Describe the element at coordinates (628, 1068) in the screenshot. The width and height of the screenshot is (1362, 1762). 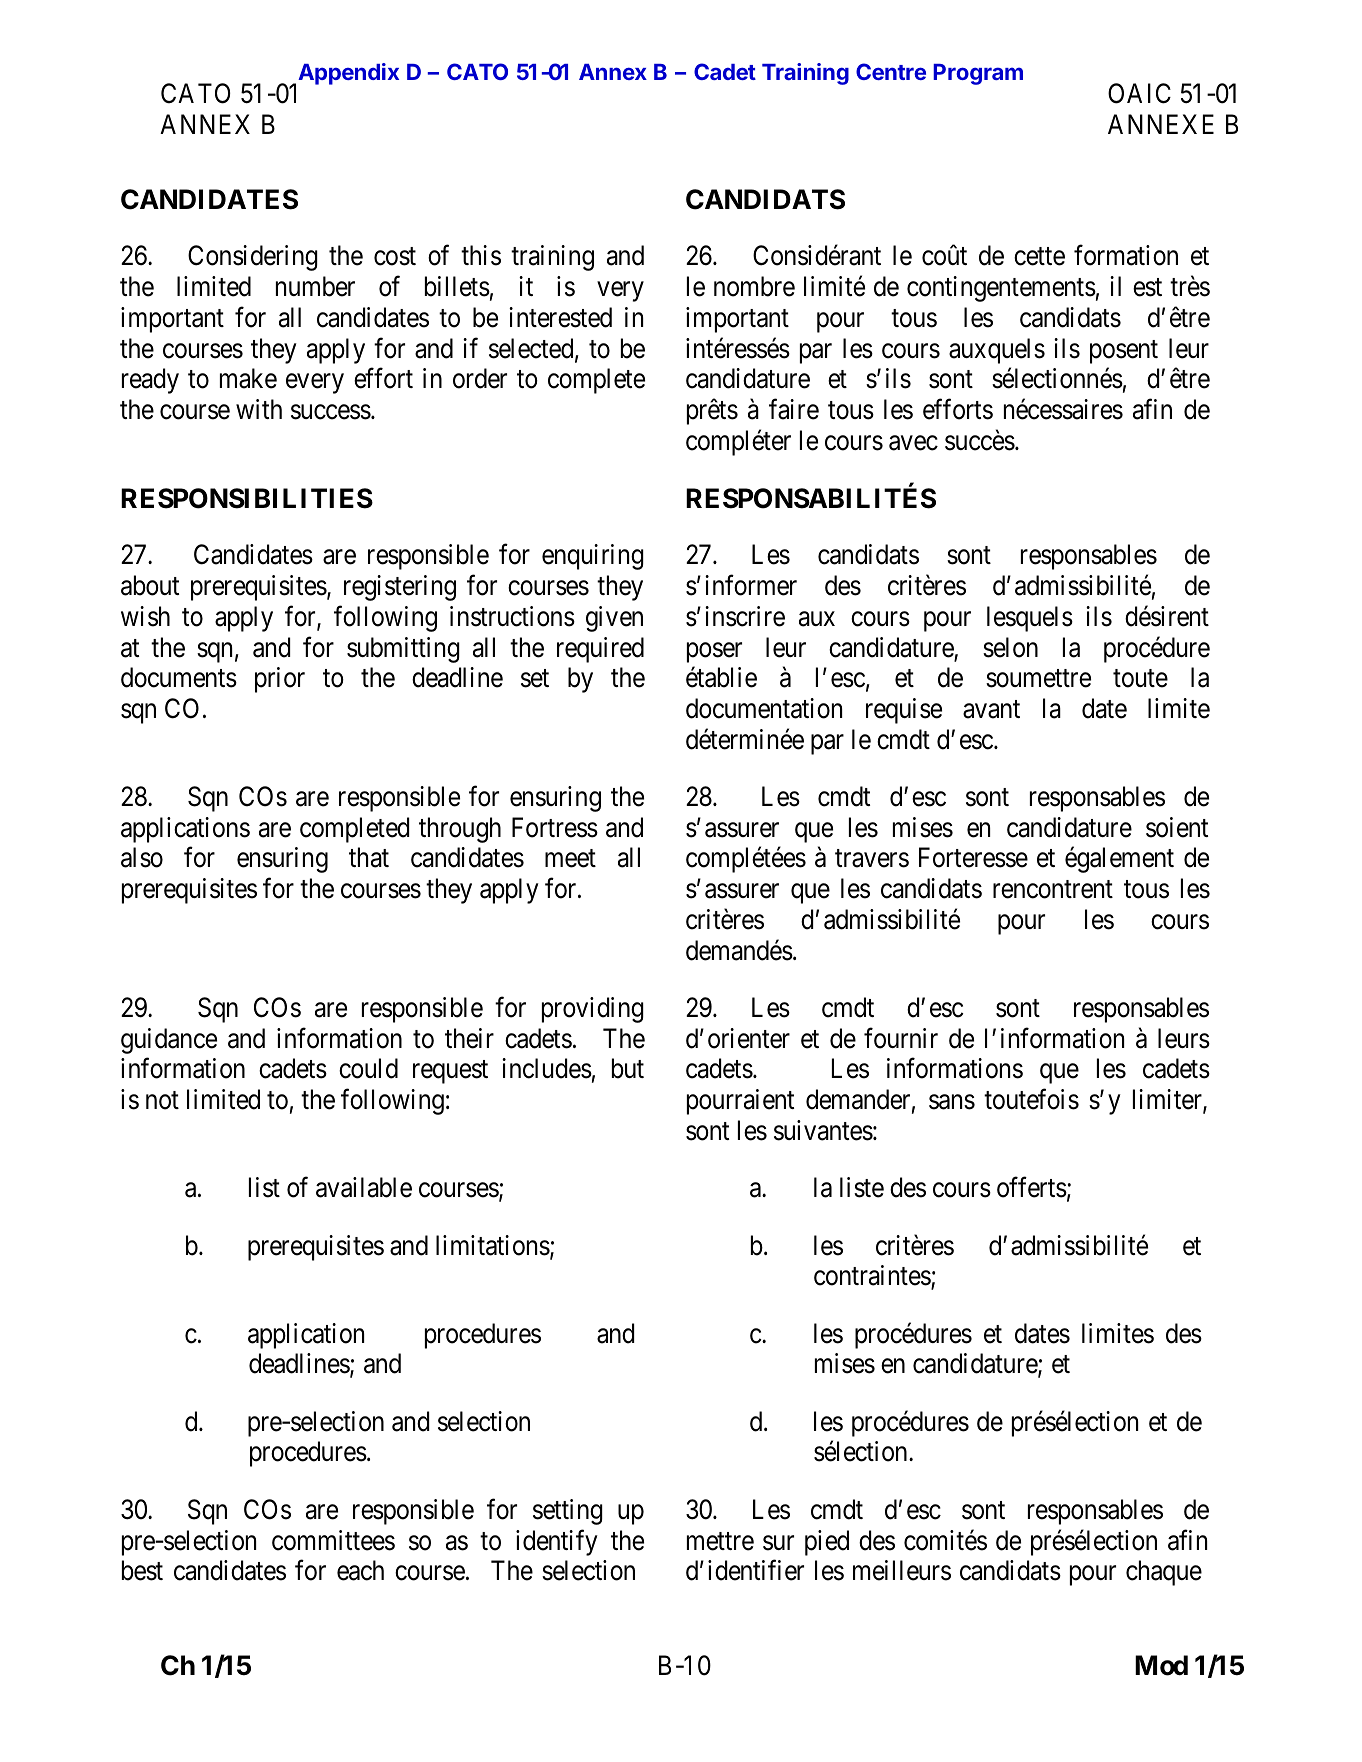
I see `but` at that location.
